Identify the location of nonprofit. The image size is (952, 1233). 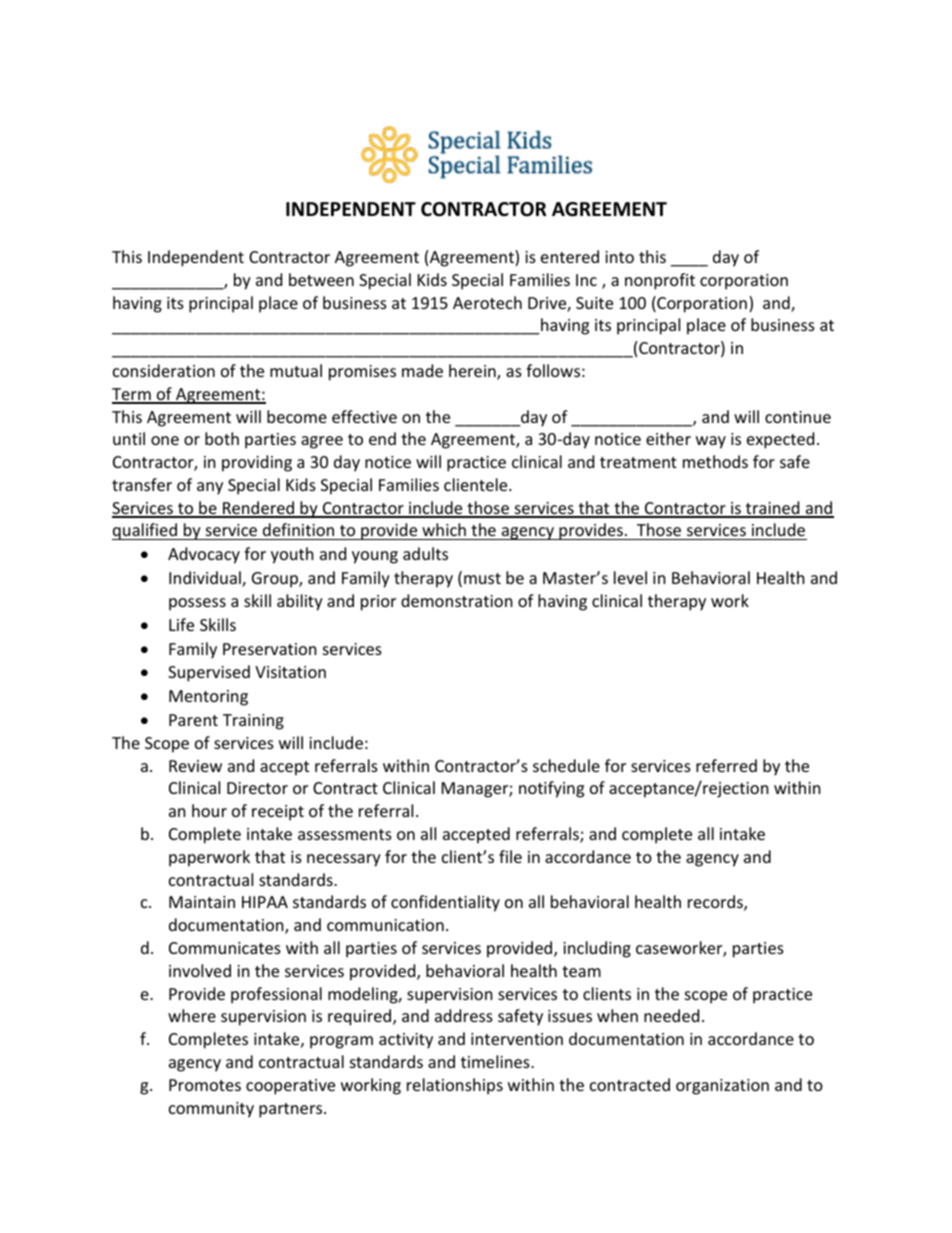
(660, 281).
